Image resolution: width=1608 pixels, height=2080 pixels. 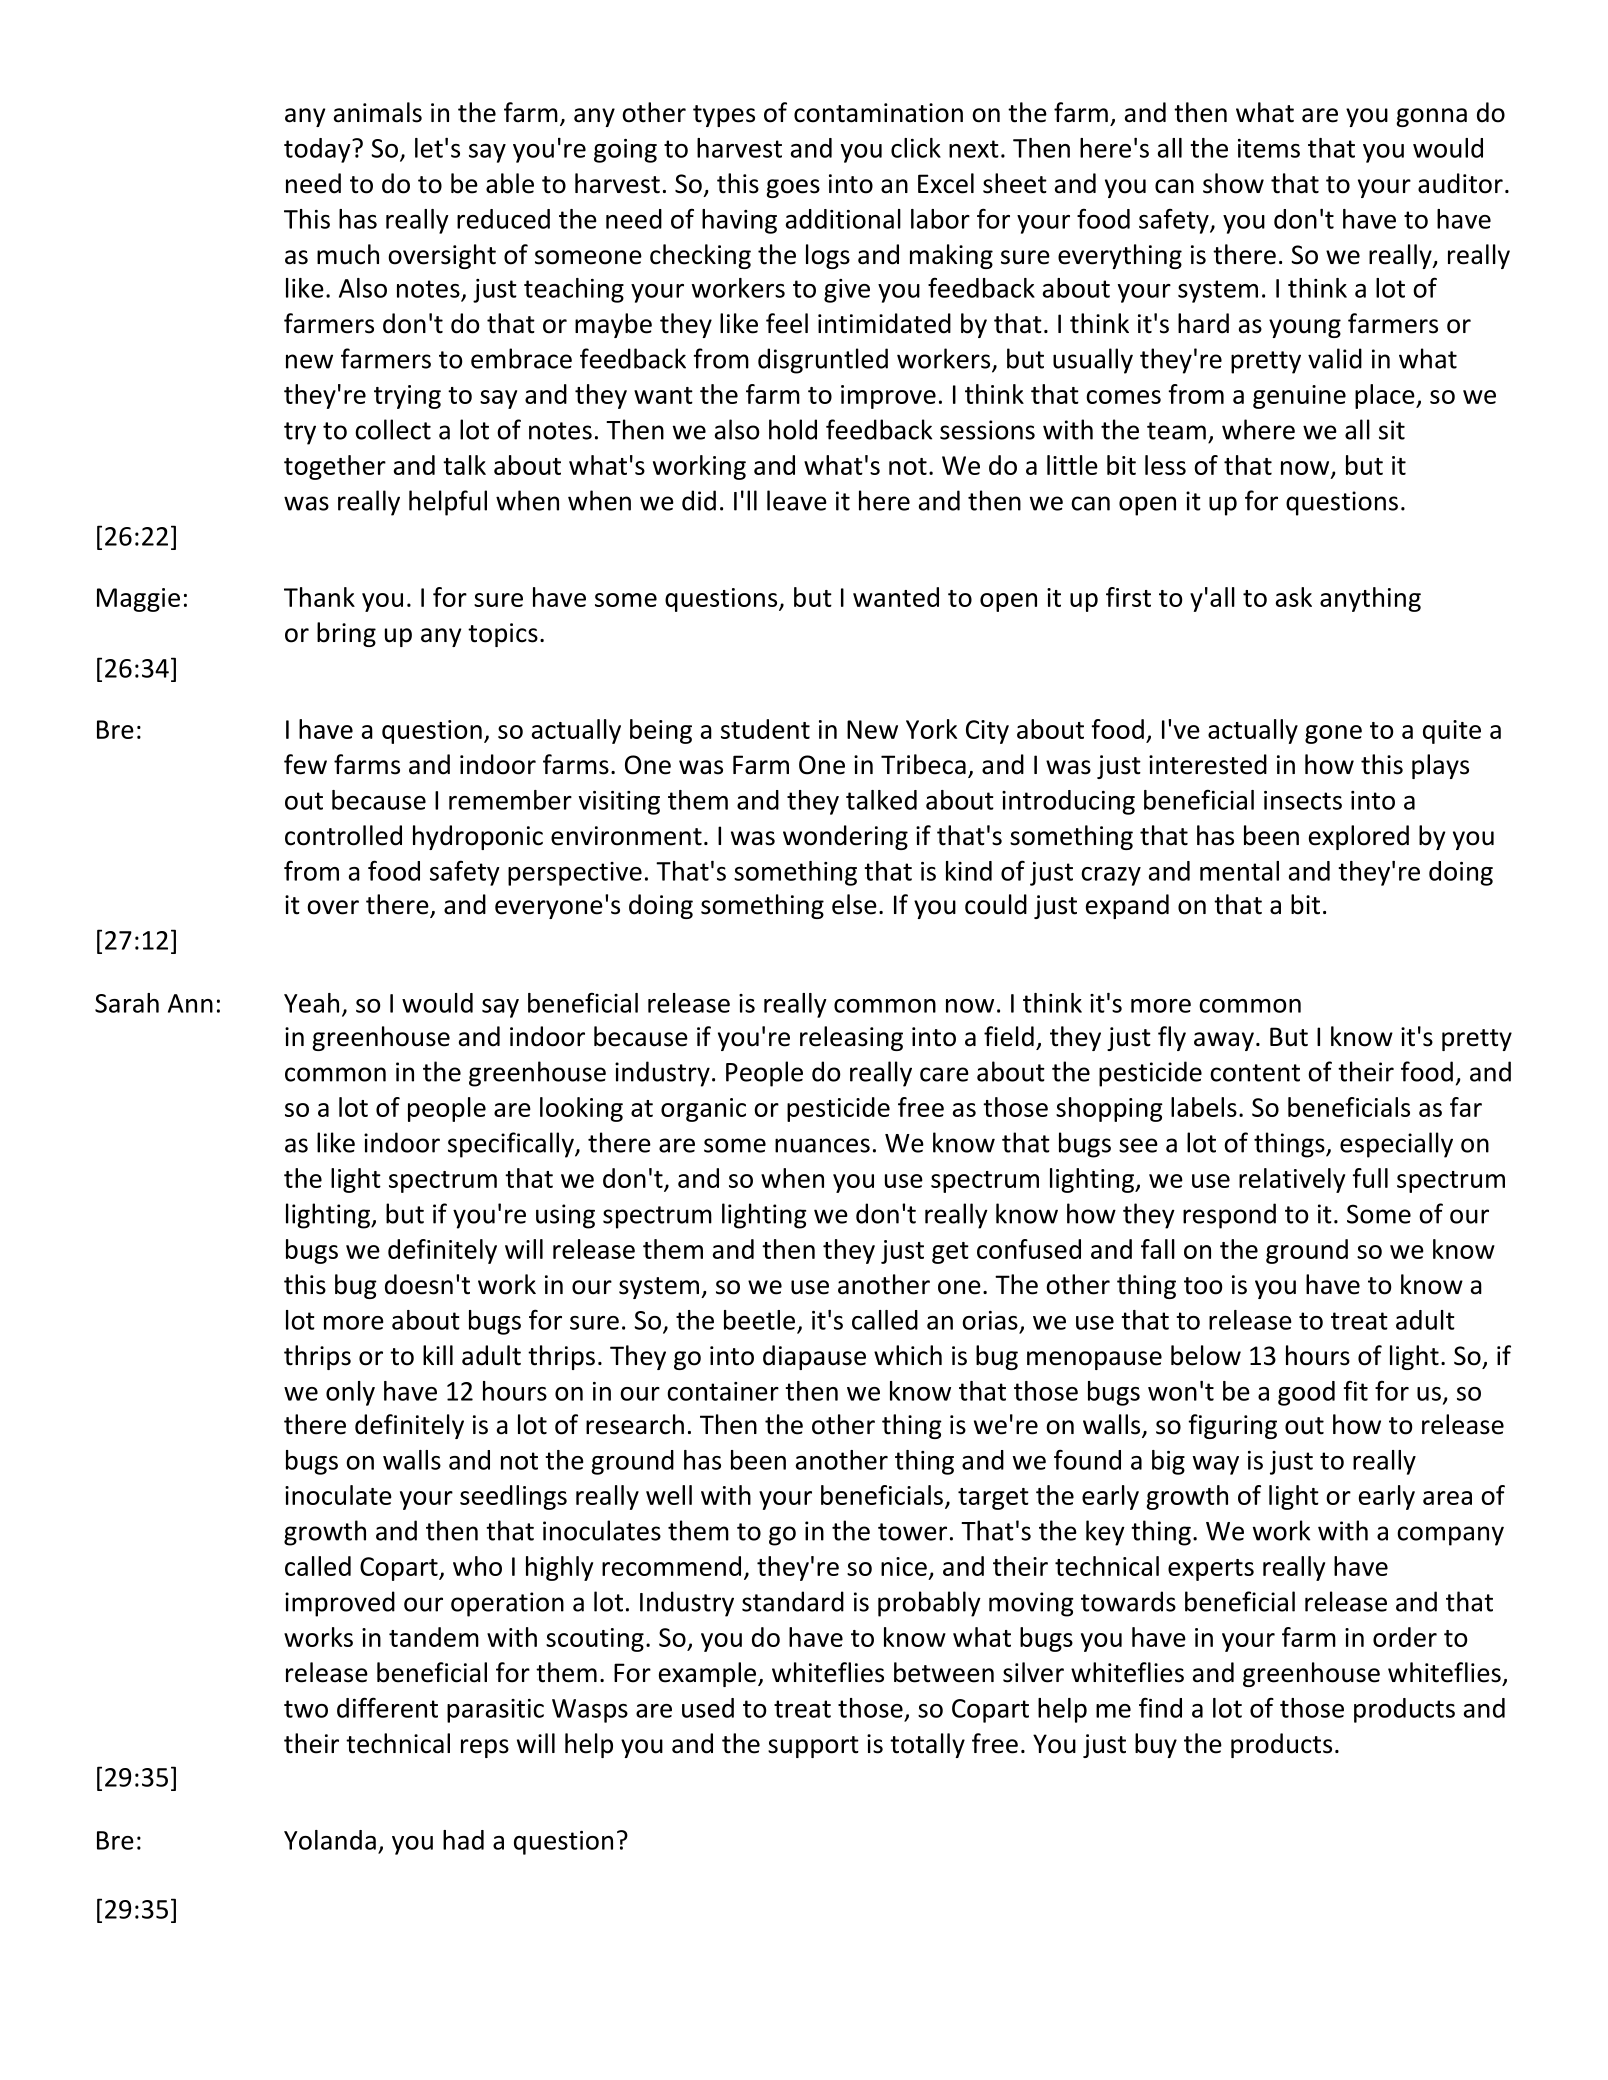 What do you see at coordinates (438, 1355) in the image?
I see `kill` at bounding box center [438, 1355].
